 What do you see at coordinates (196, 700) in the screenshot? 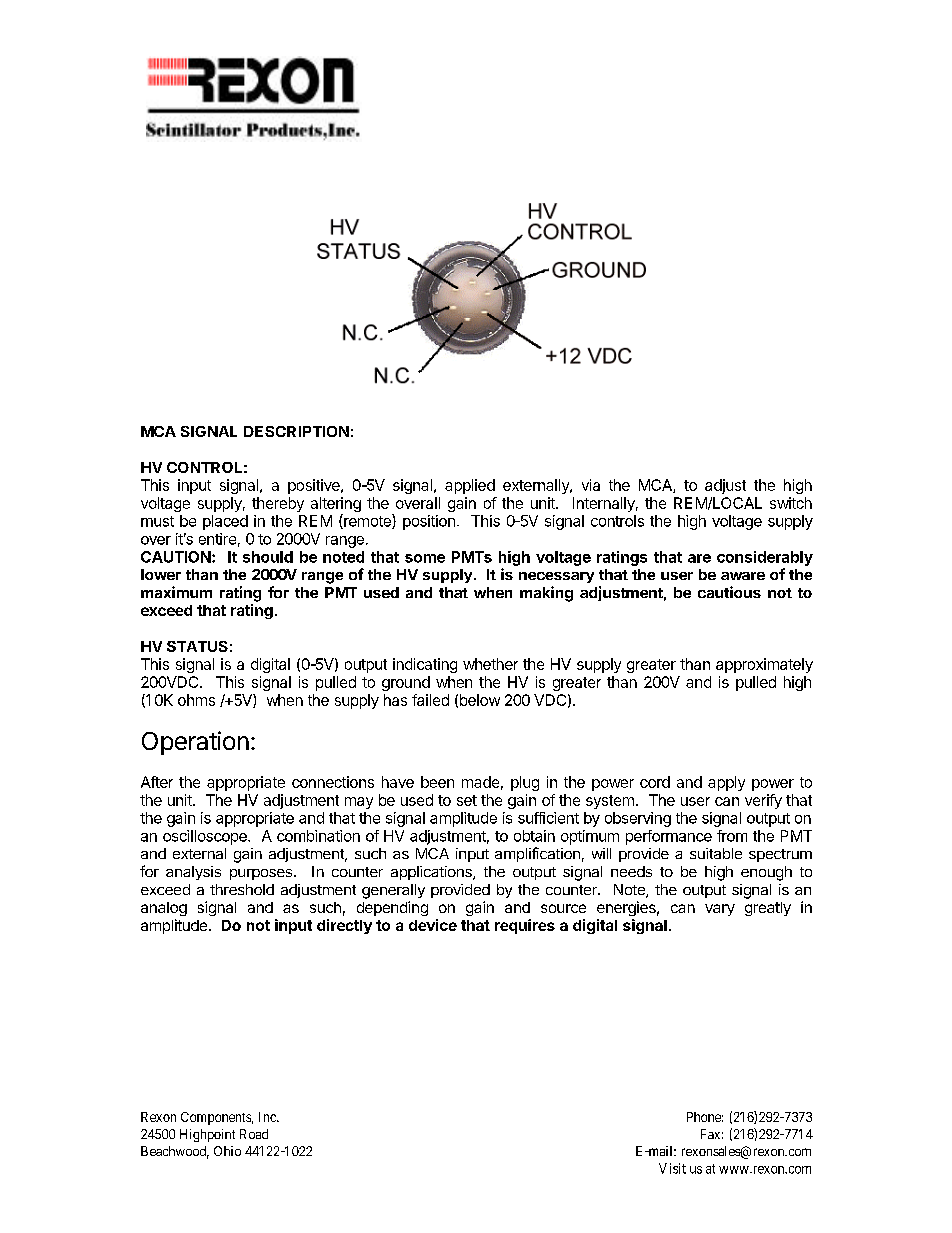
I see `ohms` at bounding box center [196, 700].
